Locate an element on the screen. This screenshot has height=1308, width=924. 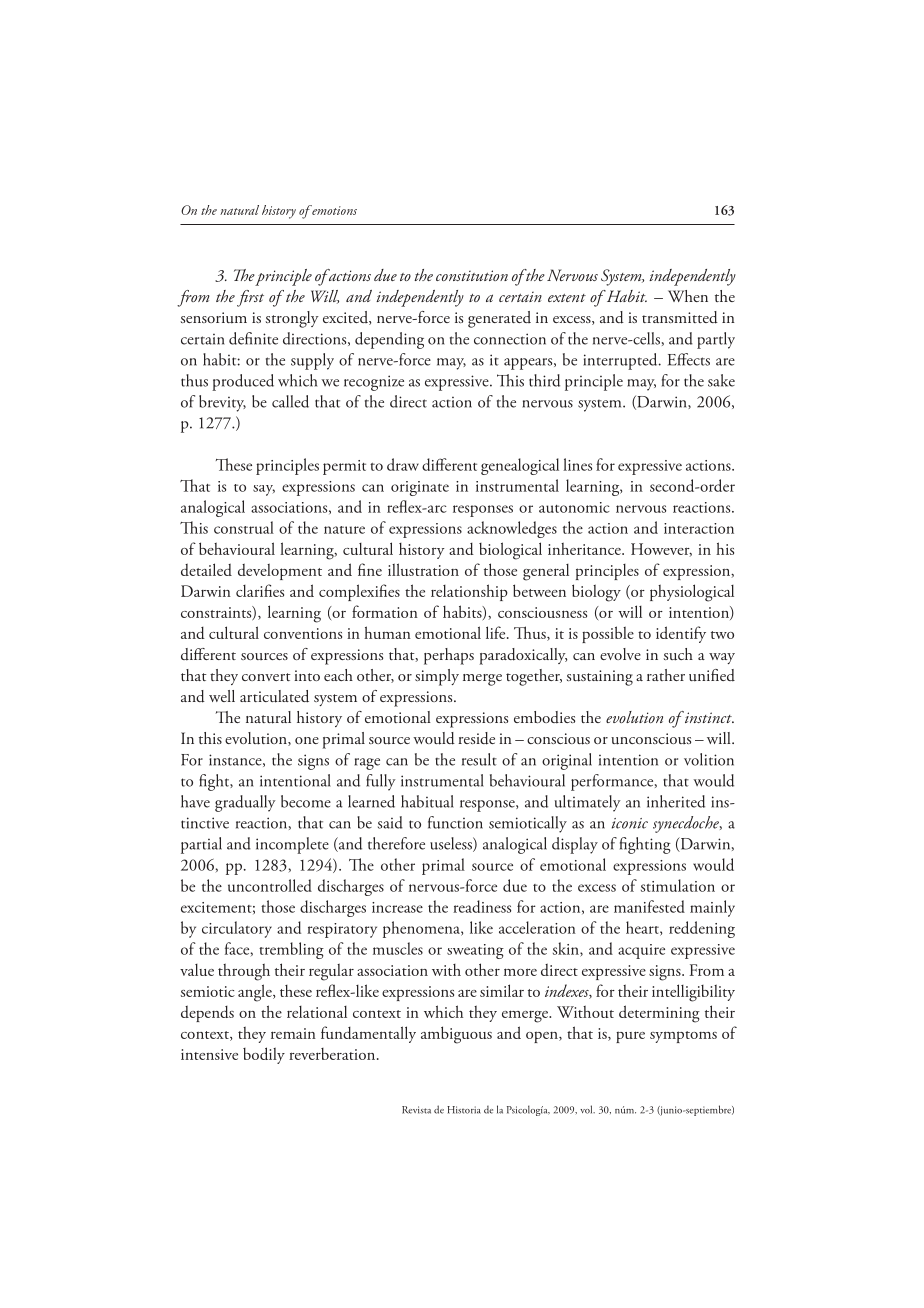
When is located at coordinates (688, 296).
